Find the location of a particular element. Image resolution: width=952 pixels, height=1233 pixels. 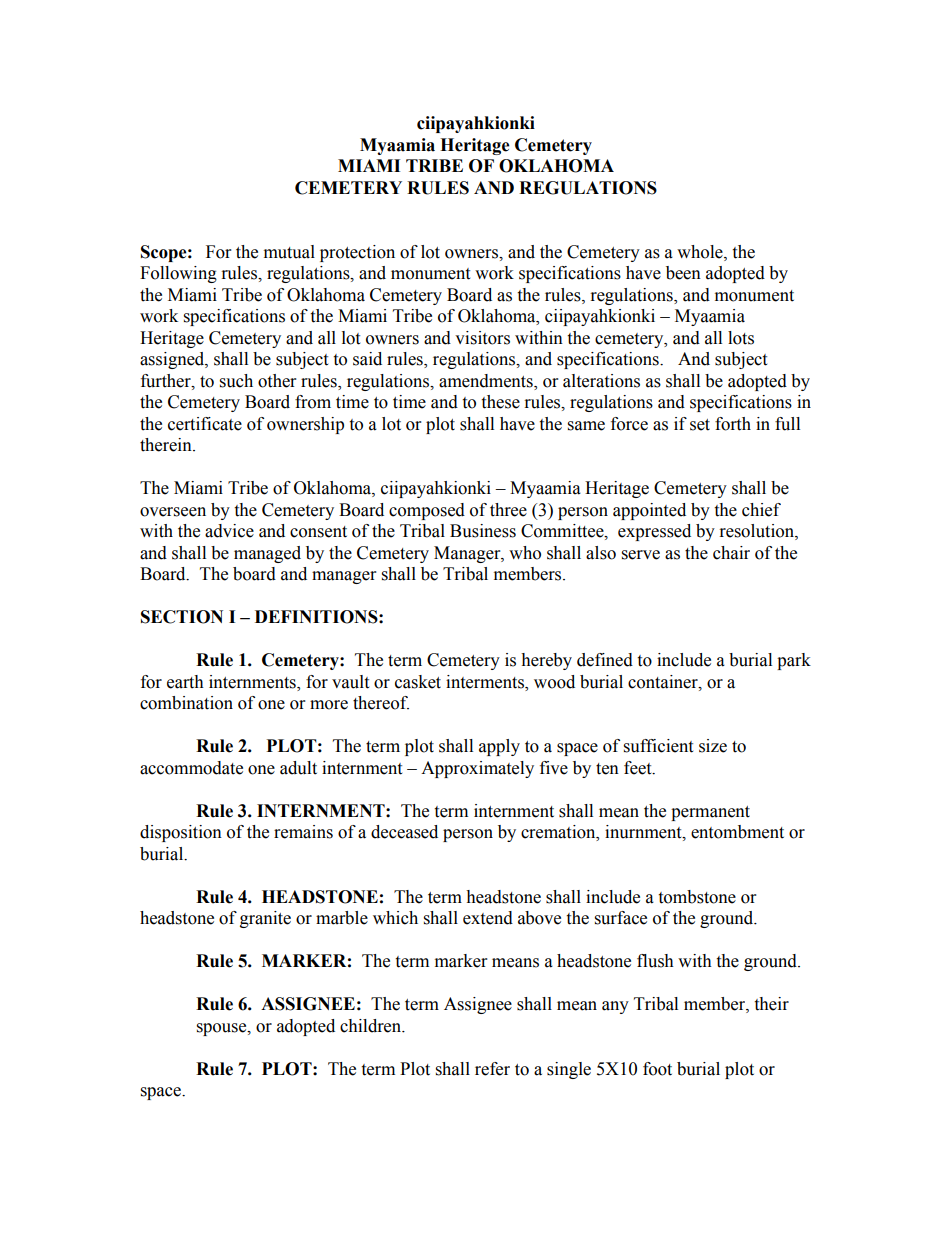

children is located at coordinates (372, 1026).
